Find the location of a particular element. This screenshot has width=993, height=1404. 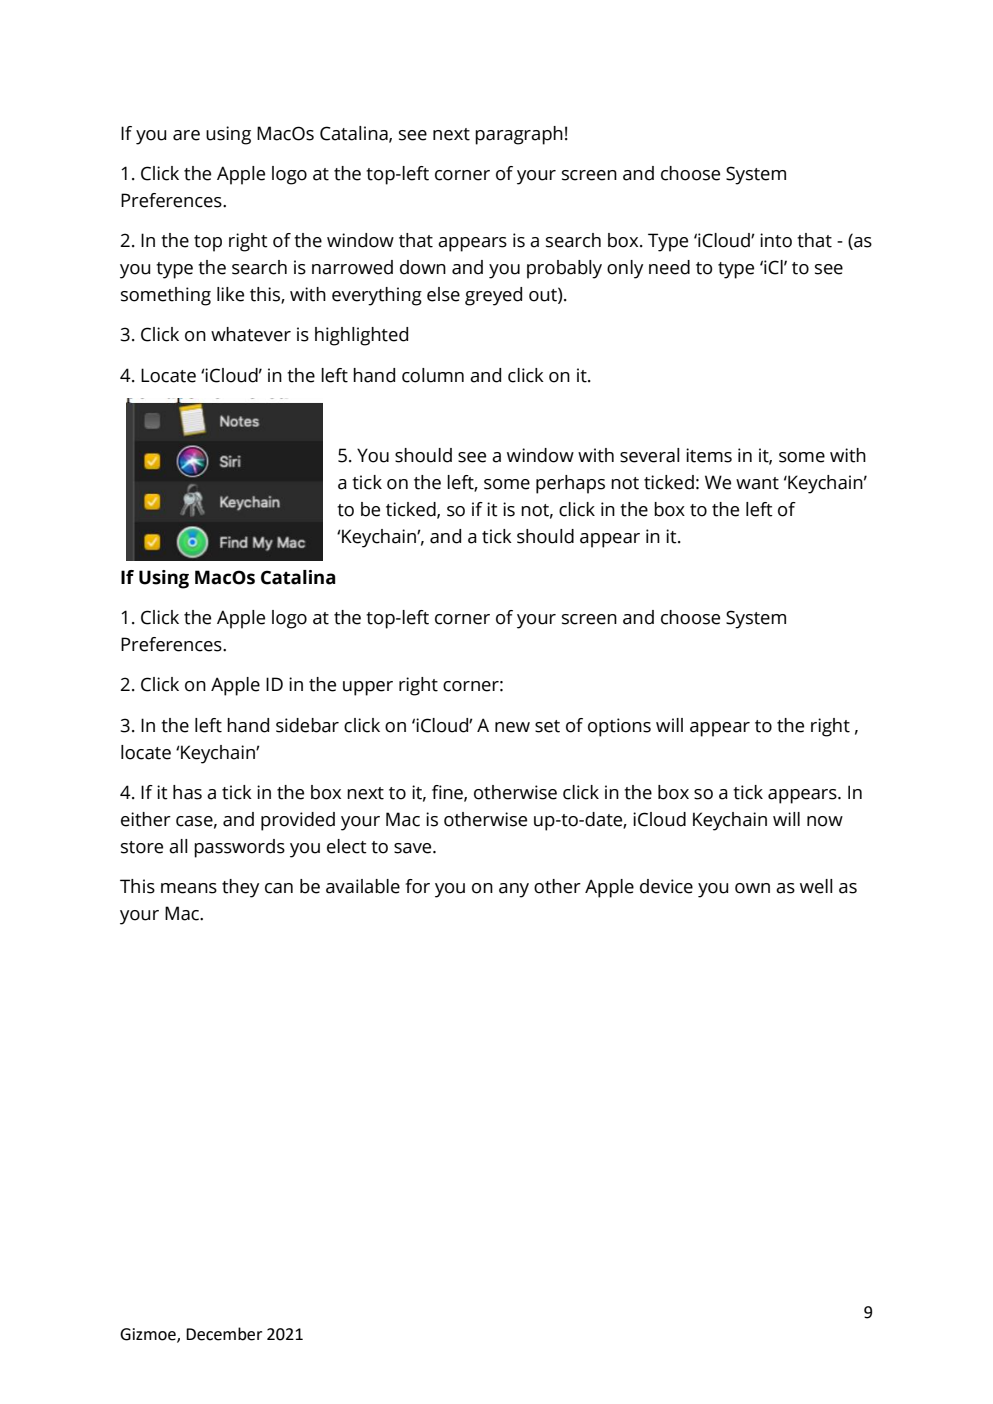

paragraph is located at coordinates (519, 135).
